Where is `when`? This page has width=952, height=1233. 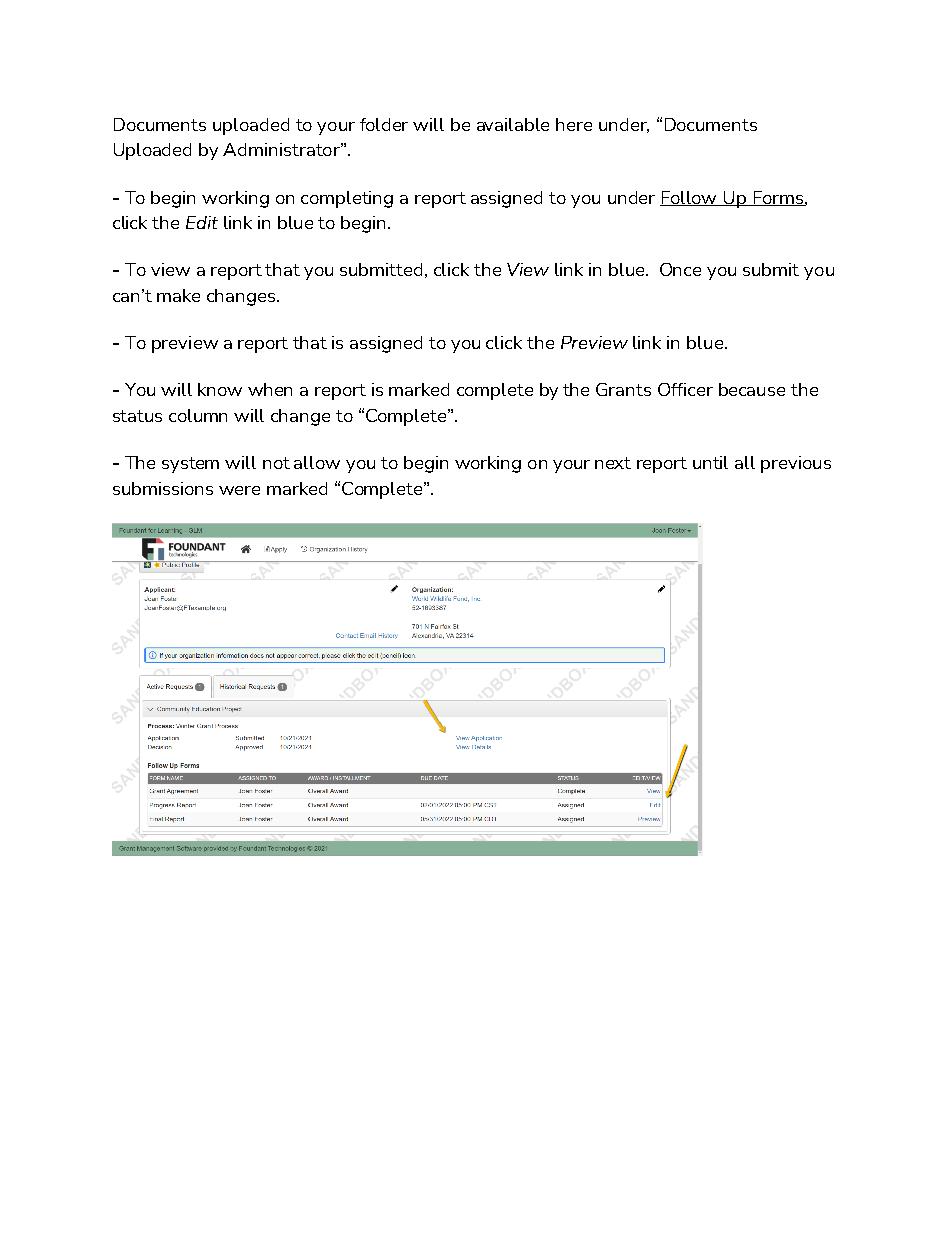 when is located at coordinates (270, 389).
